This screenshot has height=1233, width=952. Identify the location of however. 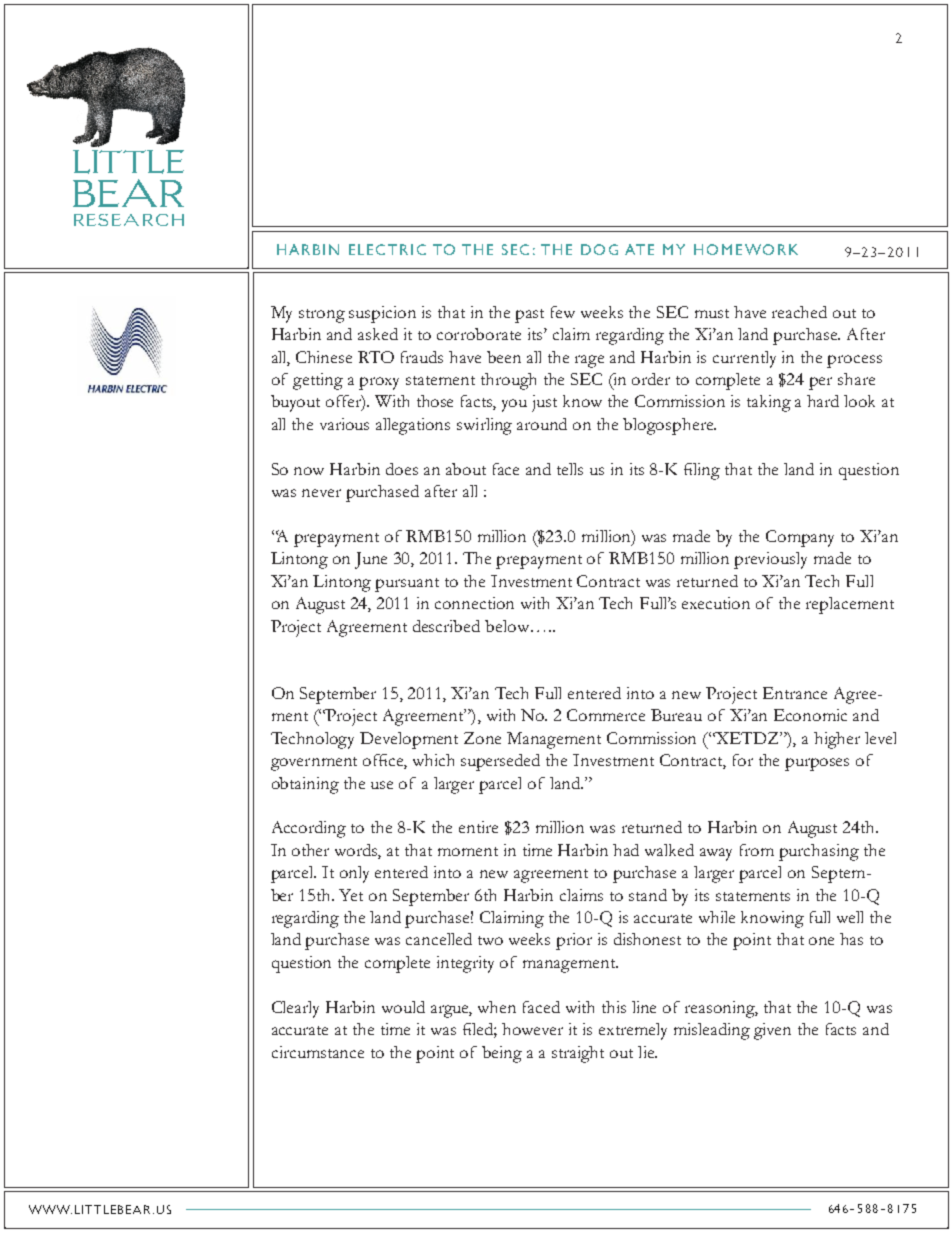
(532, 1029).
